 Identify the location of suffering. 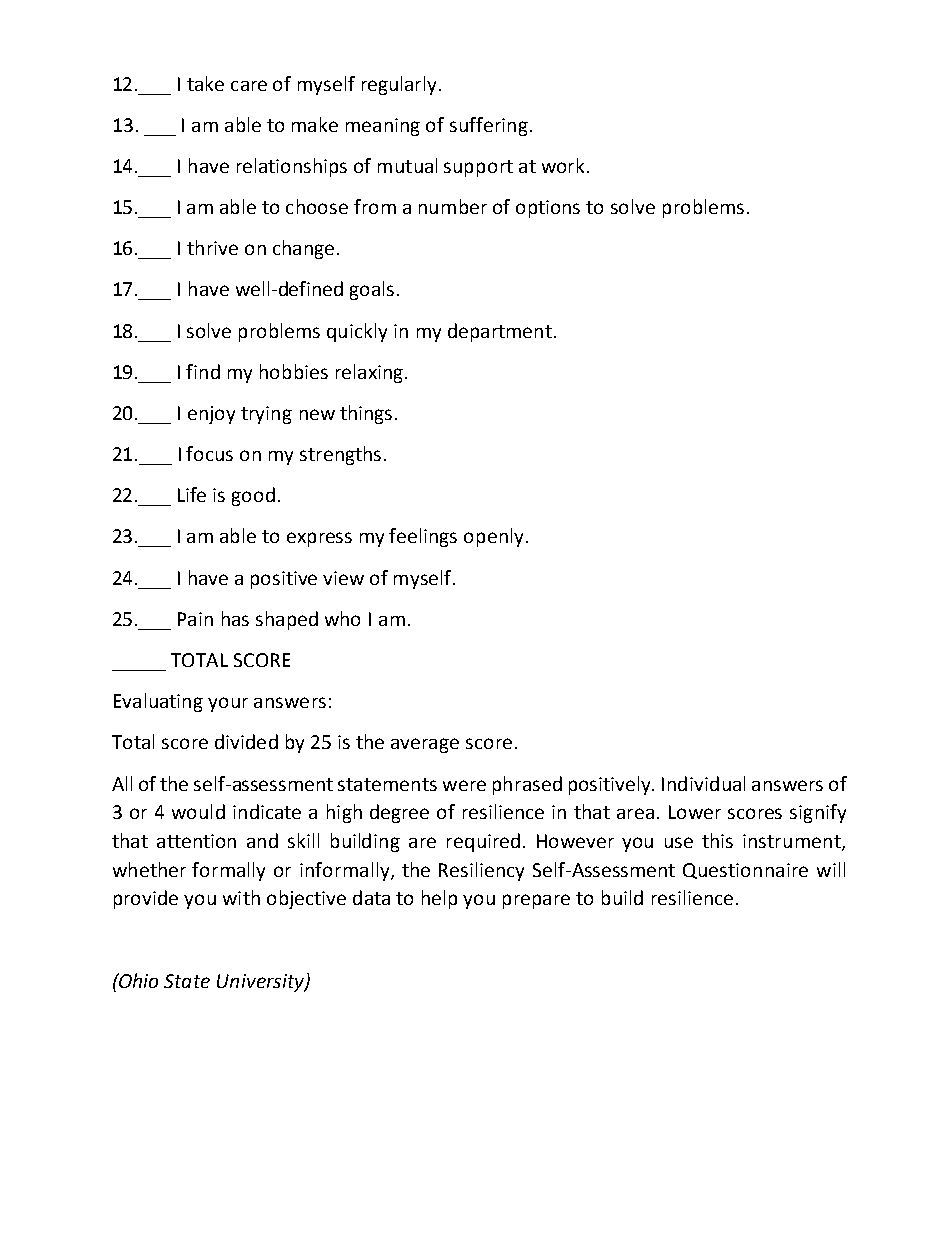
(489, 126).
